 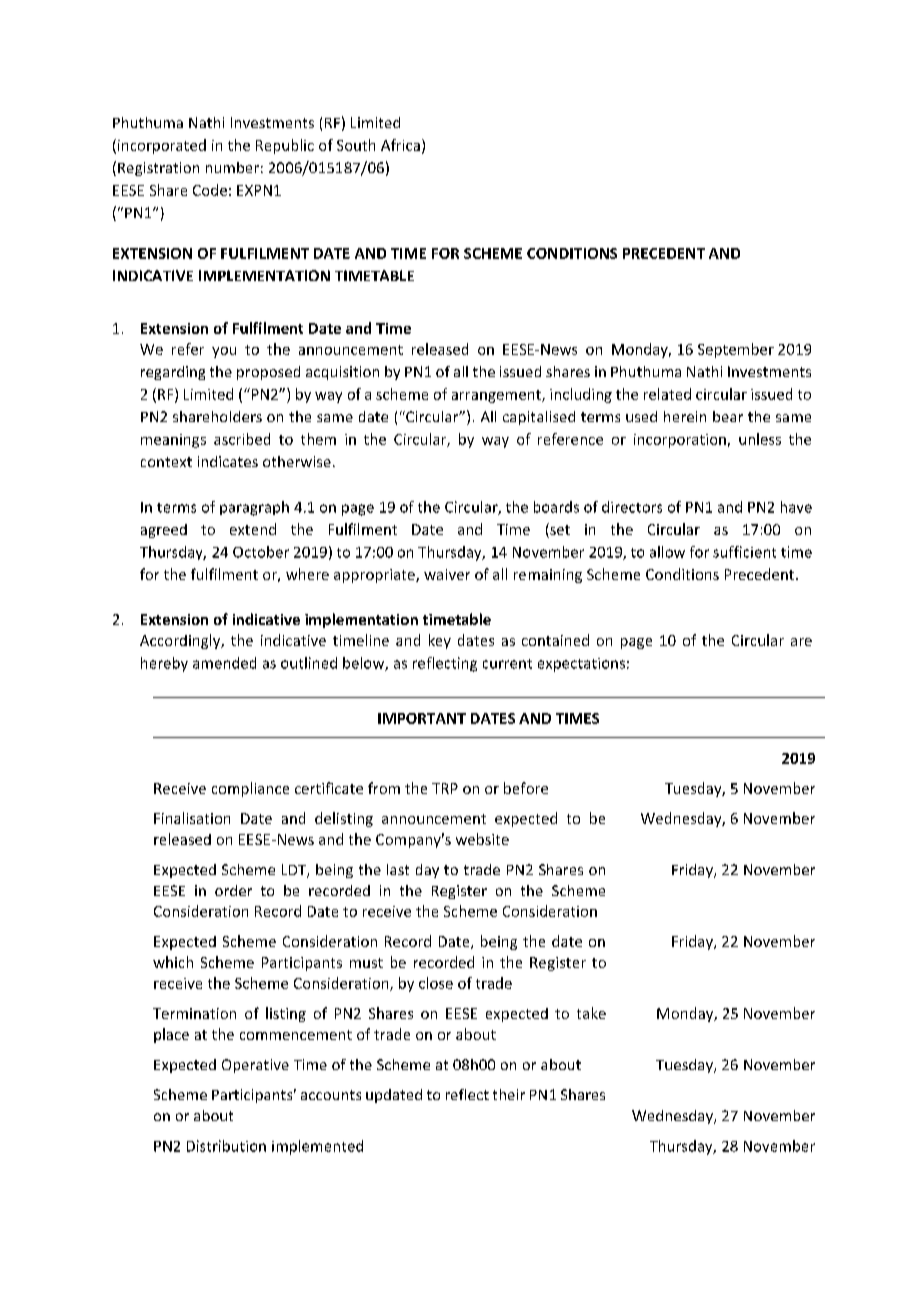 I want to click on September, so click(x=736, y=350).
